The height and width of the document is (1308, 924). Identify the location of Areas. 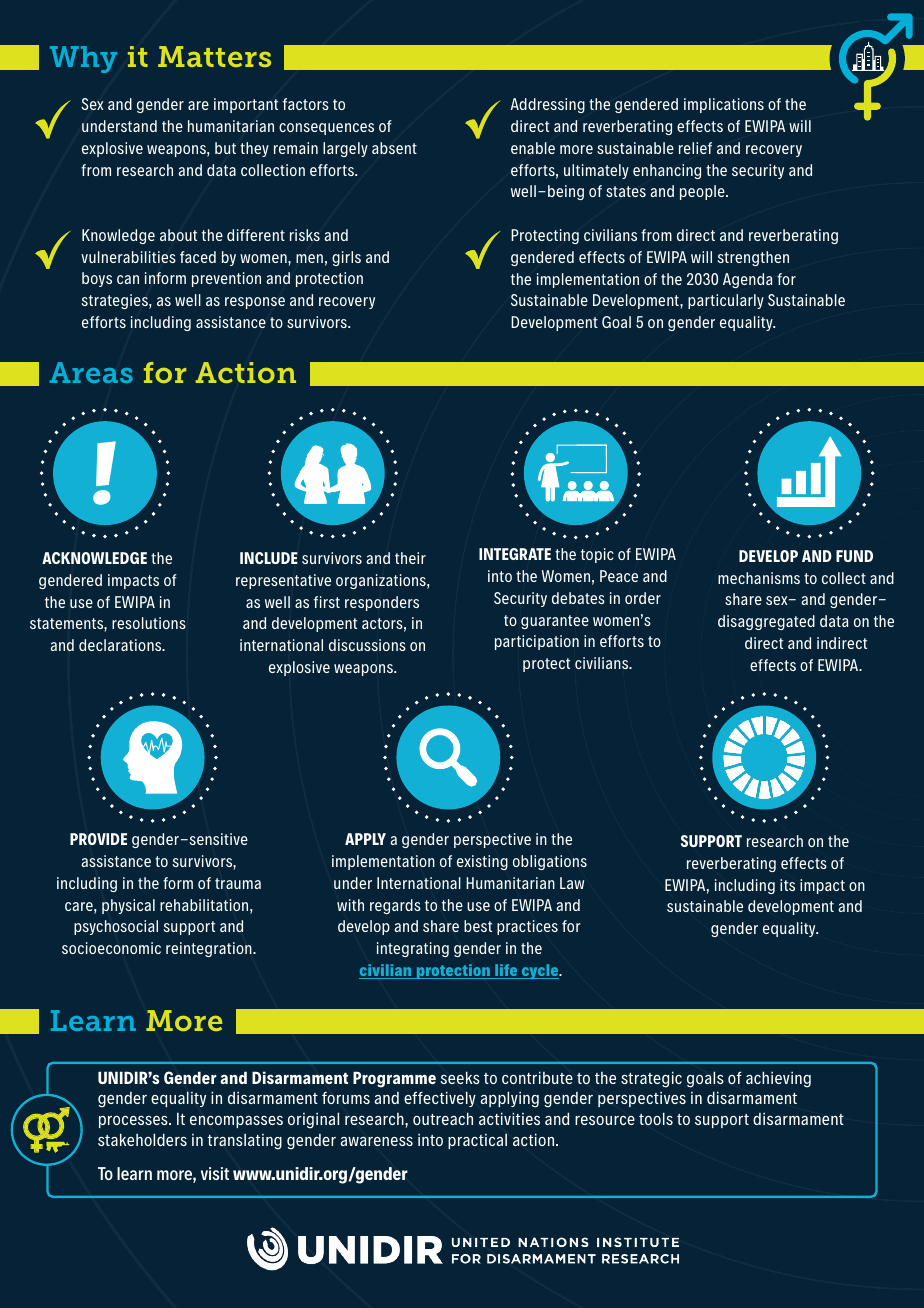
(91, 372).
